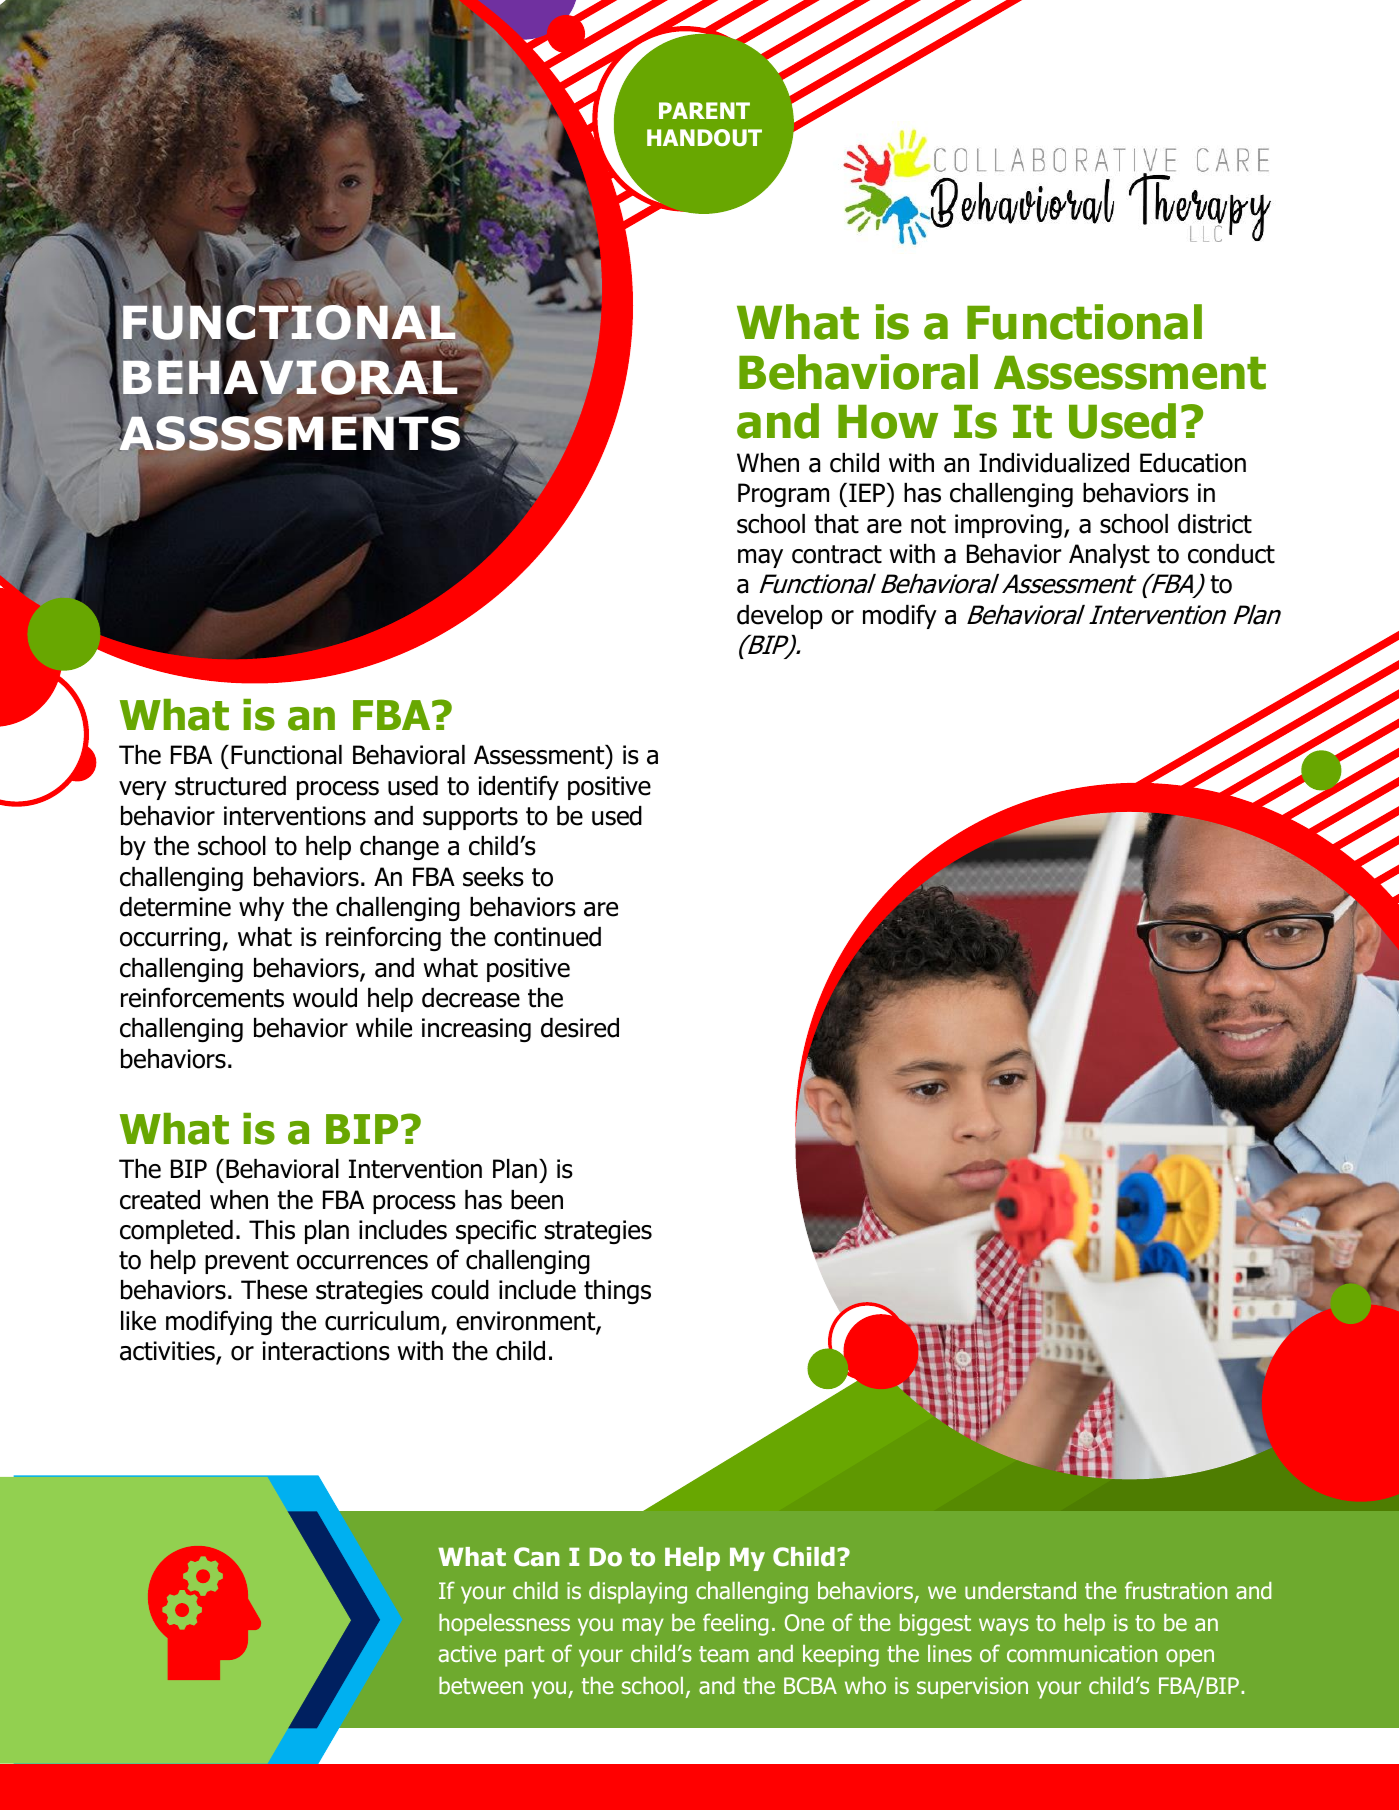 This document has width=1399, height=1810. What do you see at coordinates (467, 1653) in the document?
I see `active` at bounding box center [467, 1653].
